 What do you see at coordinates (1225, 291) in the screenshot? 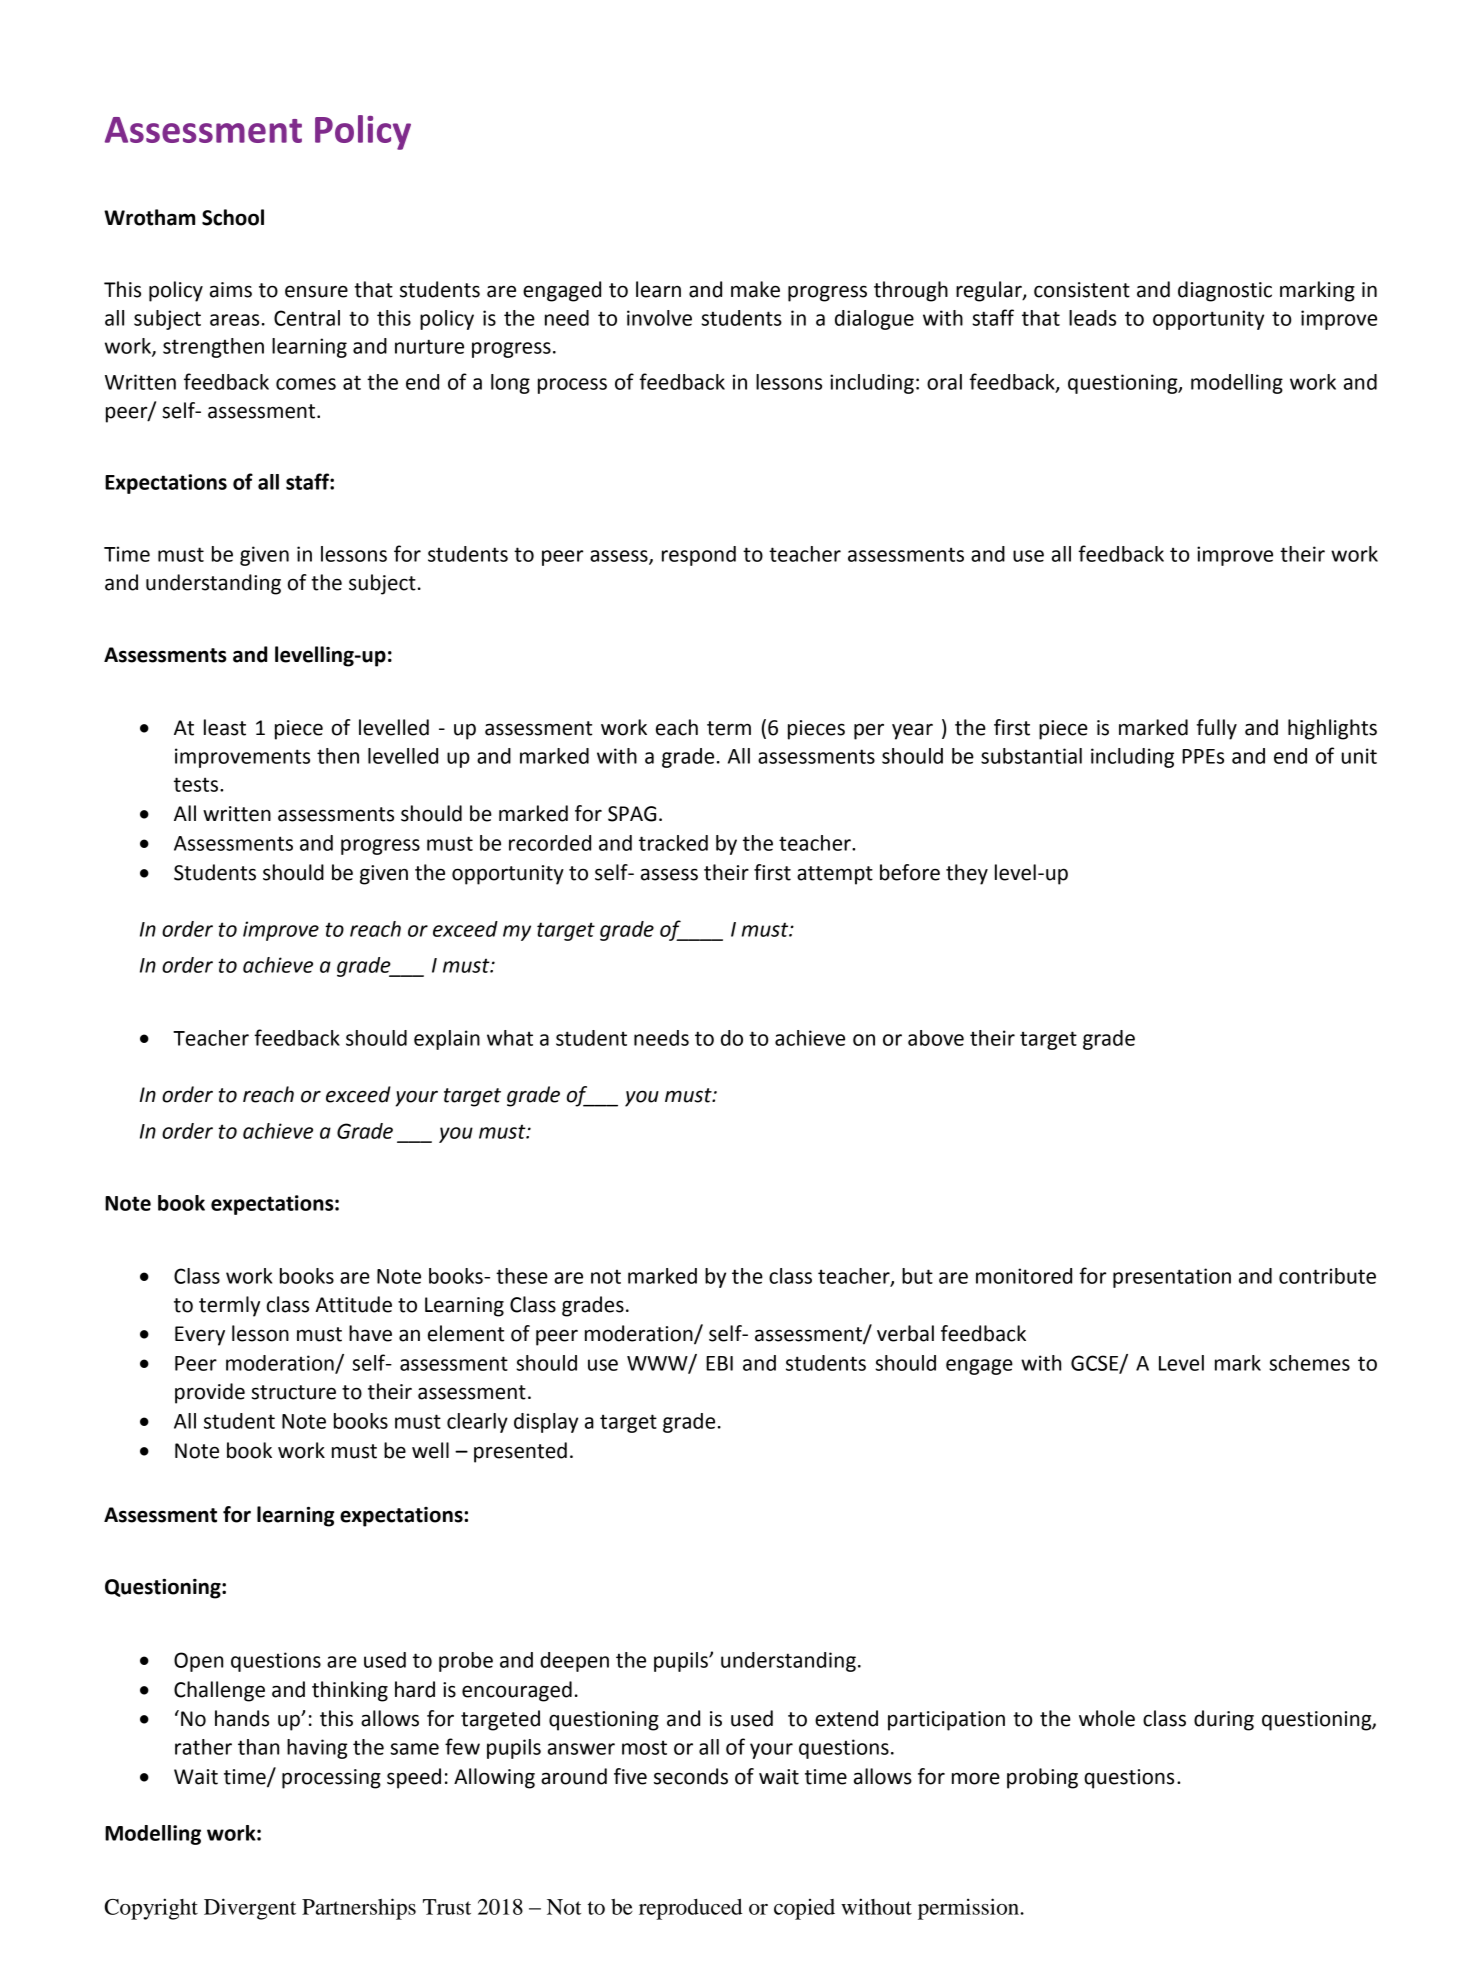
I see `diagnostic` at bounding box center [1225, 291].
